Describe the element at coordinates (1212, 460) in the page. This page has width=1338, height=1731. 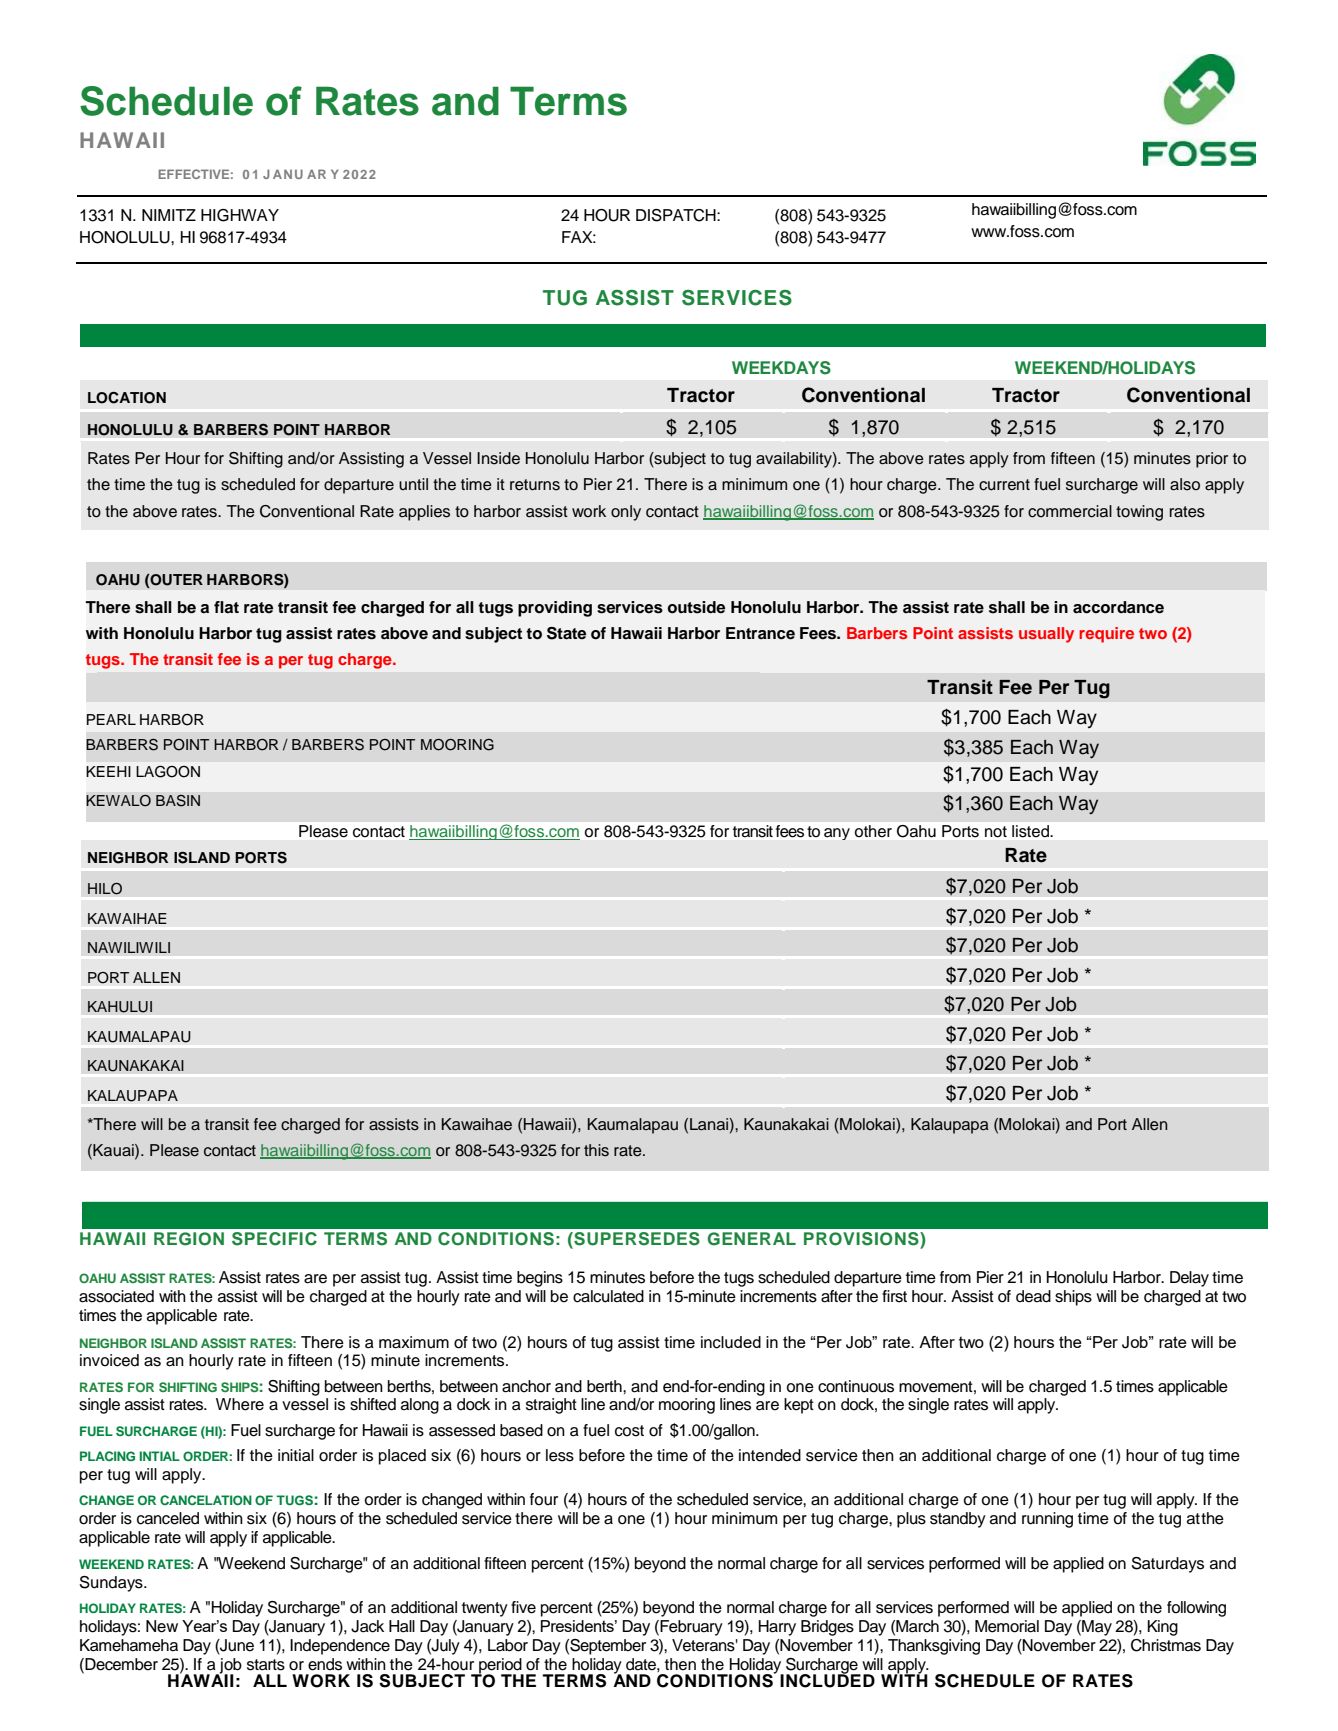
I see `prior` at that location.
